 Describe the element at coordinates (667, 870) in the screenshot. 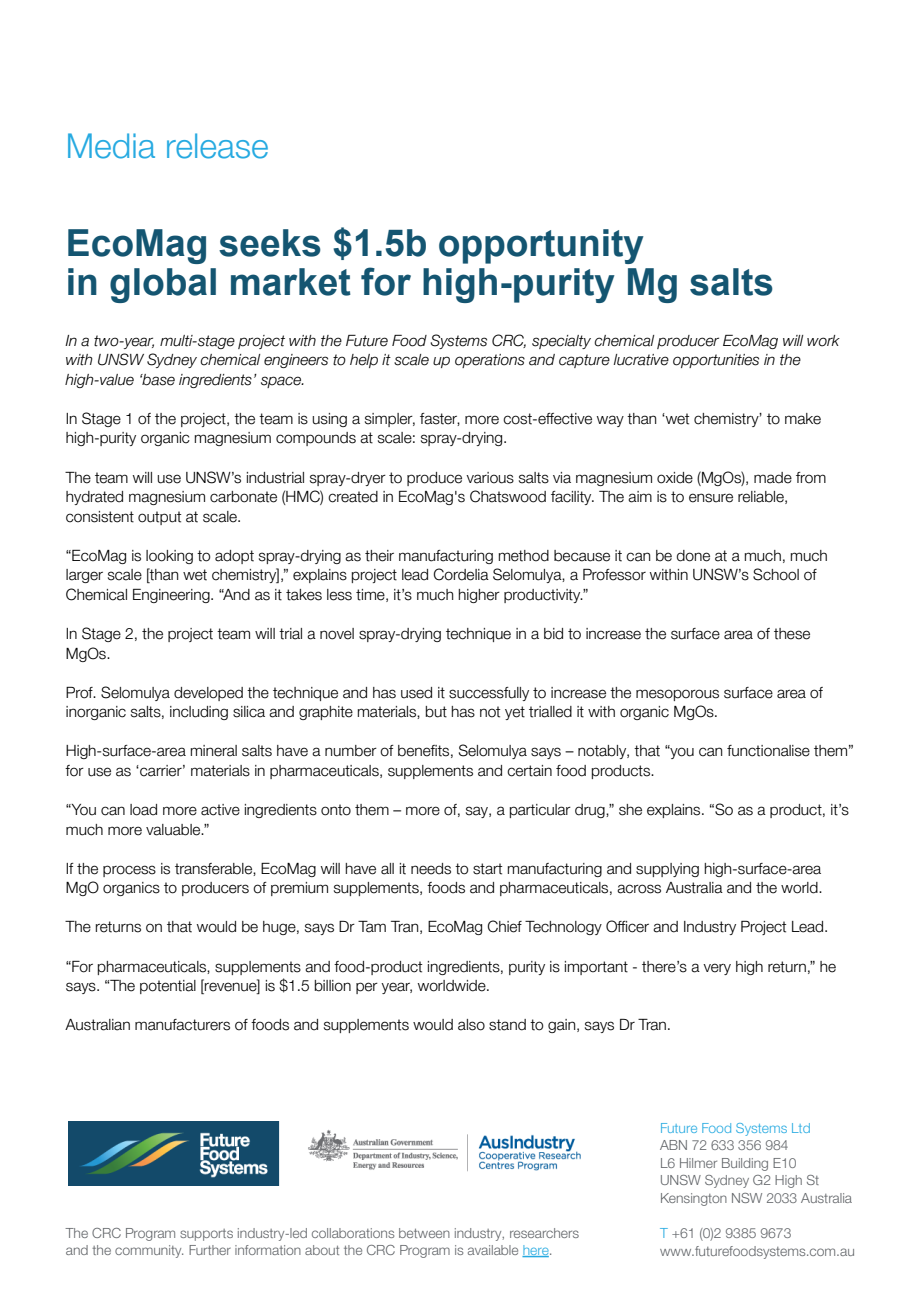

I see `supplying` at that location.
